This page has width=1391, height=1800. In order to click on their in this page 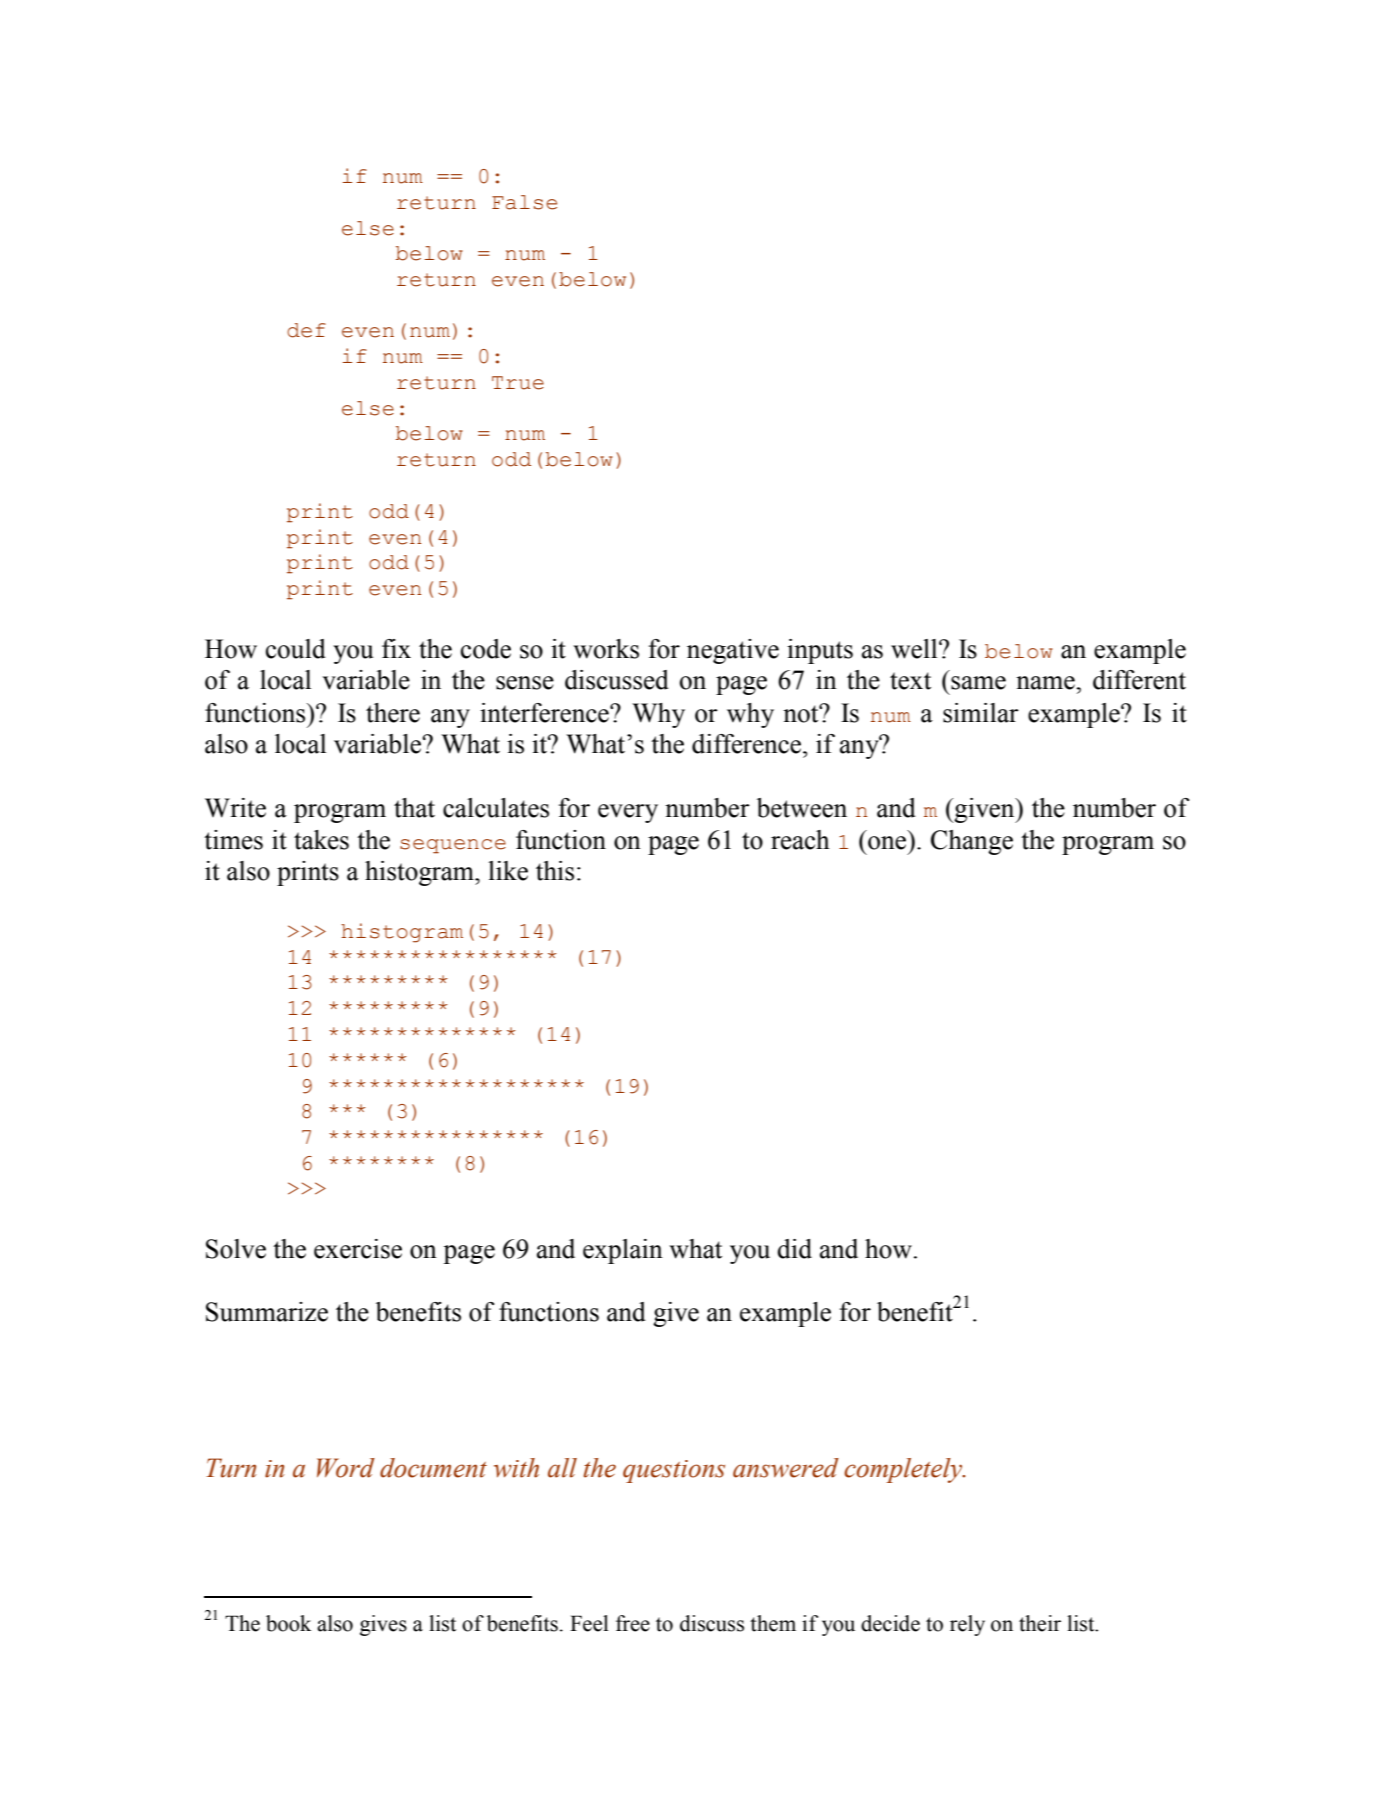, I will do `click(1040, 1623)`.
